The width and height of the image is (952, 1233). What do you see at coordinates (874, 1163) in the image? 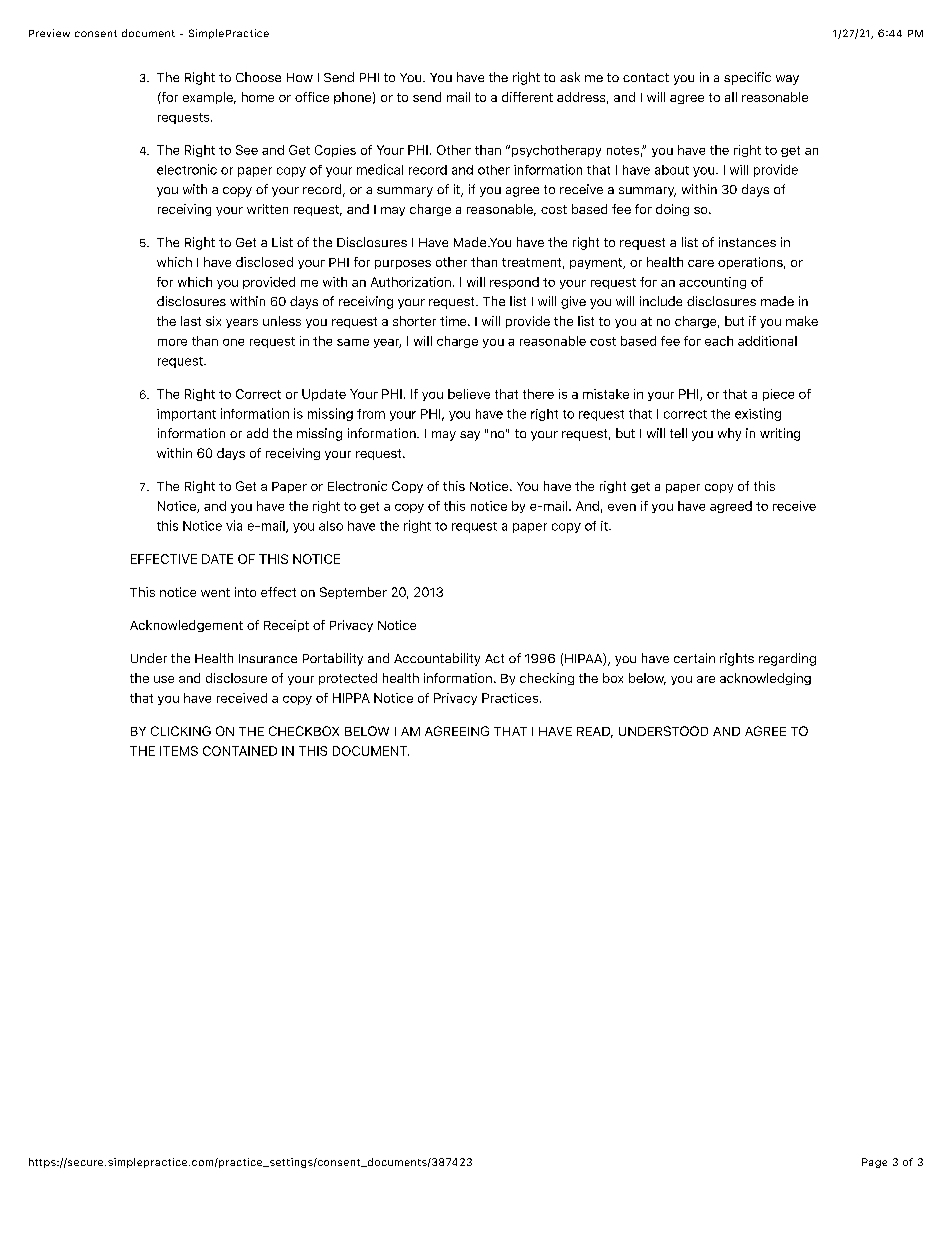
I see `Page` at bounding box center [874, 1163].
